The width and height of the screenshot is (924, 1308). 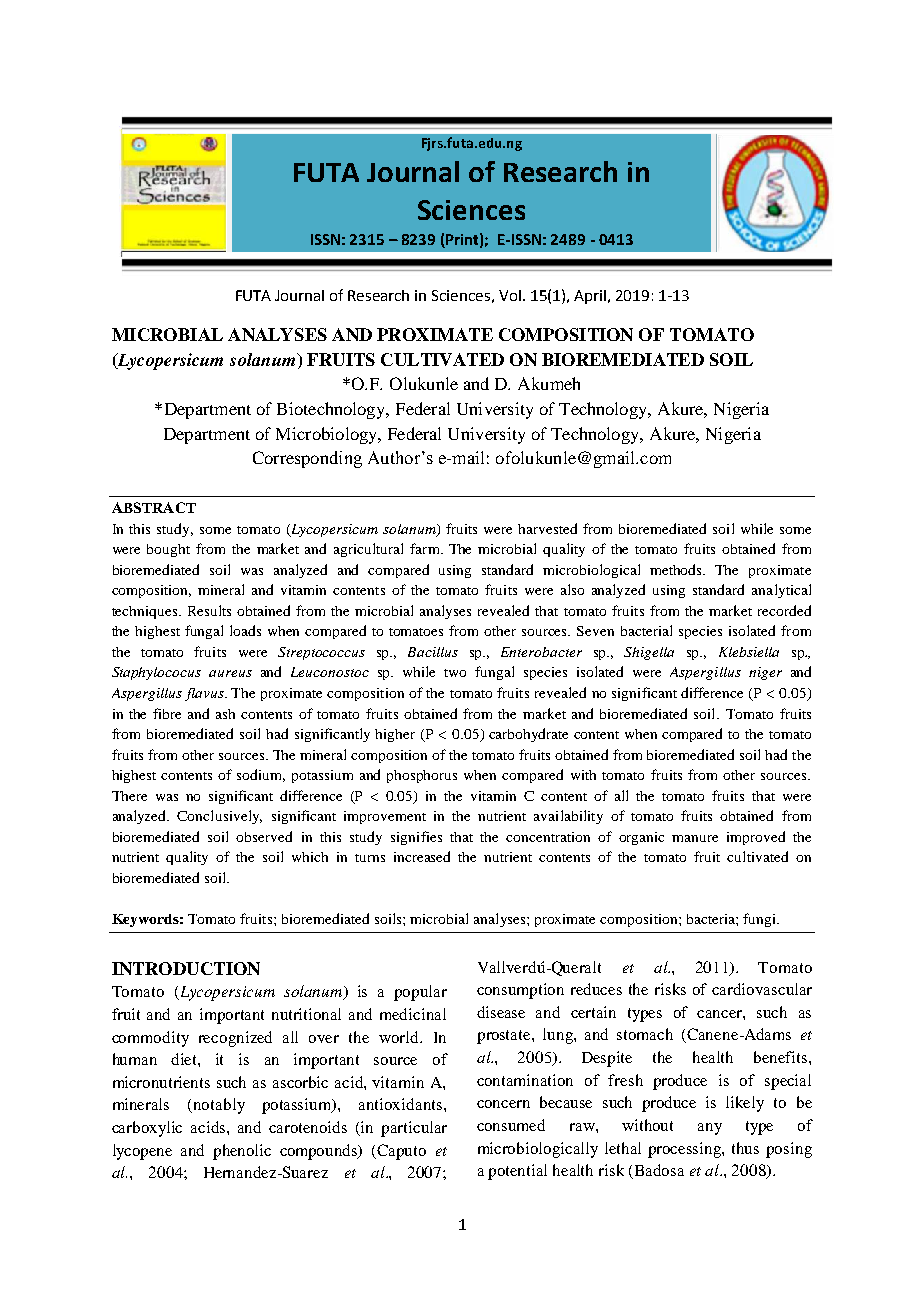 What do you see at coordinates (710, 1129) in the screenshot?
I see `any` at bounding box center [710, 1129].
